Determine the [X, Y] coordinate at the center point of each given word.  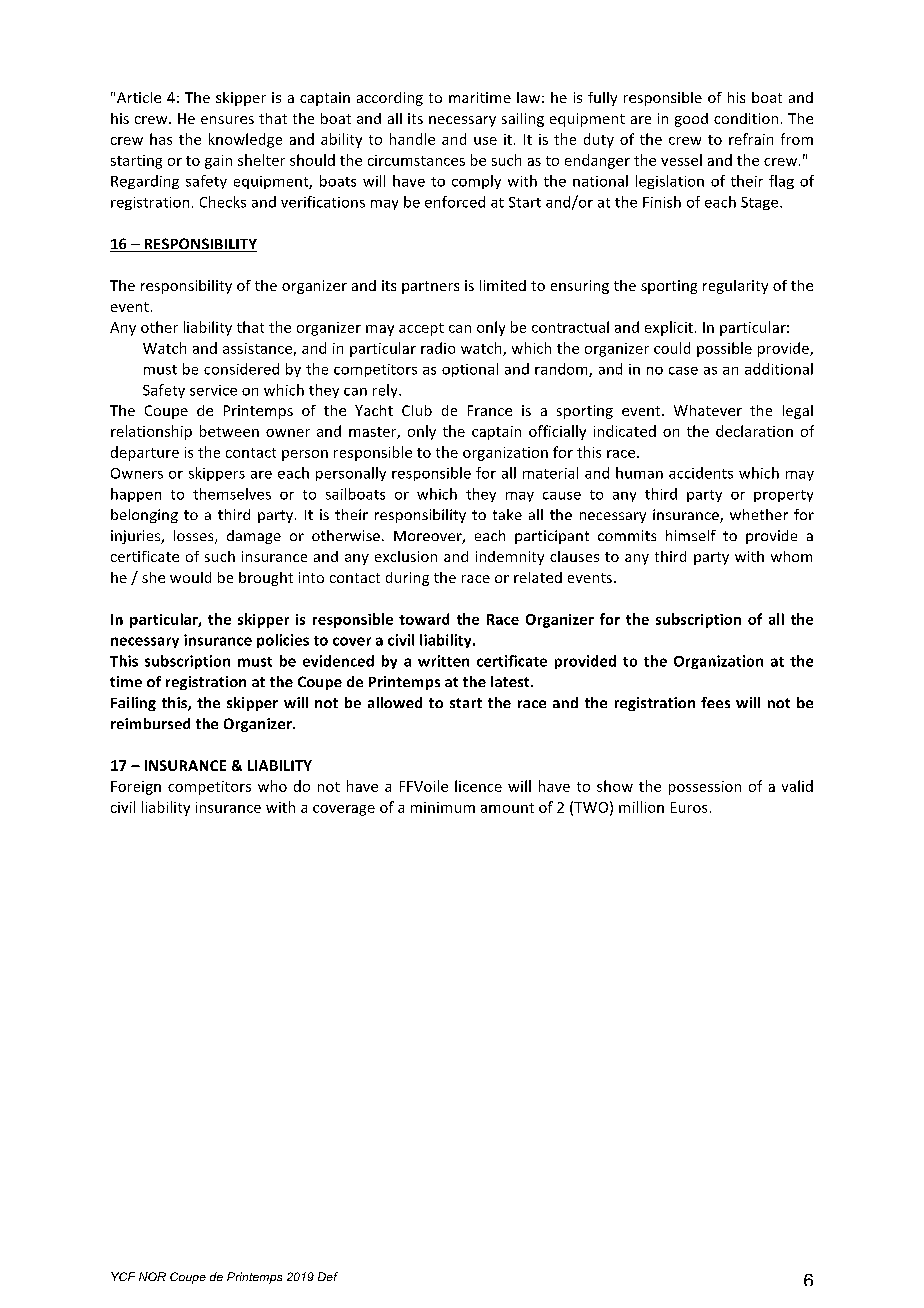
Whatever [708, 410]
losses [195, 537]
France [490, 410]
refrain [751, 139]
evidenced [338, 661]
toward [424, 619]
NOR [152, 1276]
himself [691, 535]
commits [627, 535]
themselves [232, 494]
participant [552, 537]
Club [417, 410]
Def [328, 1276]
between [229, 431]
